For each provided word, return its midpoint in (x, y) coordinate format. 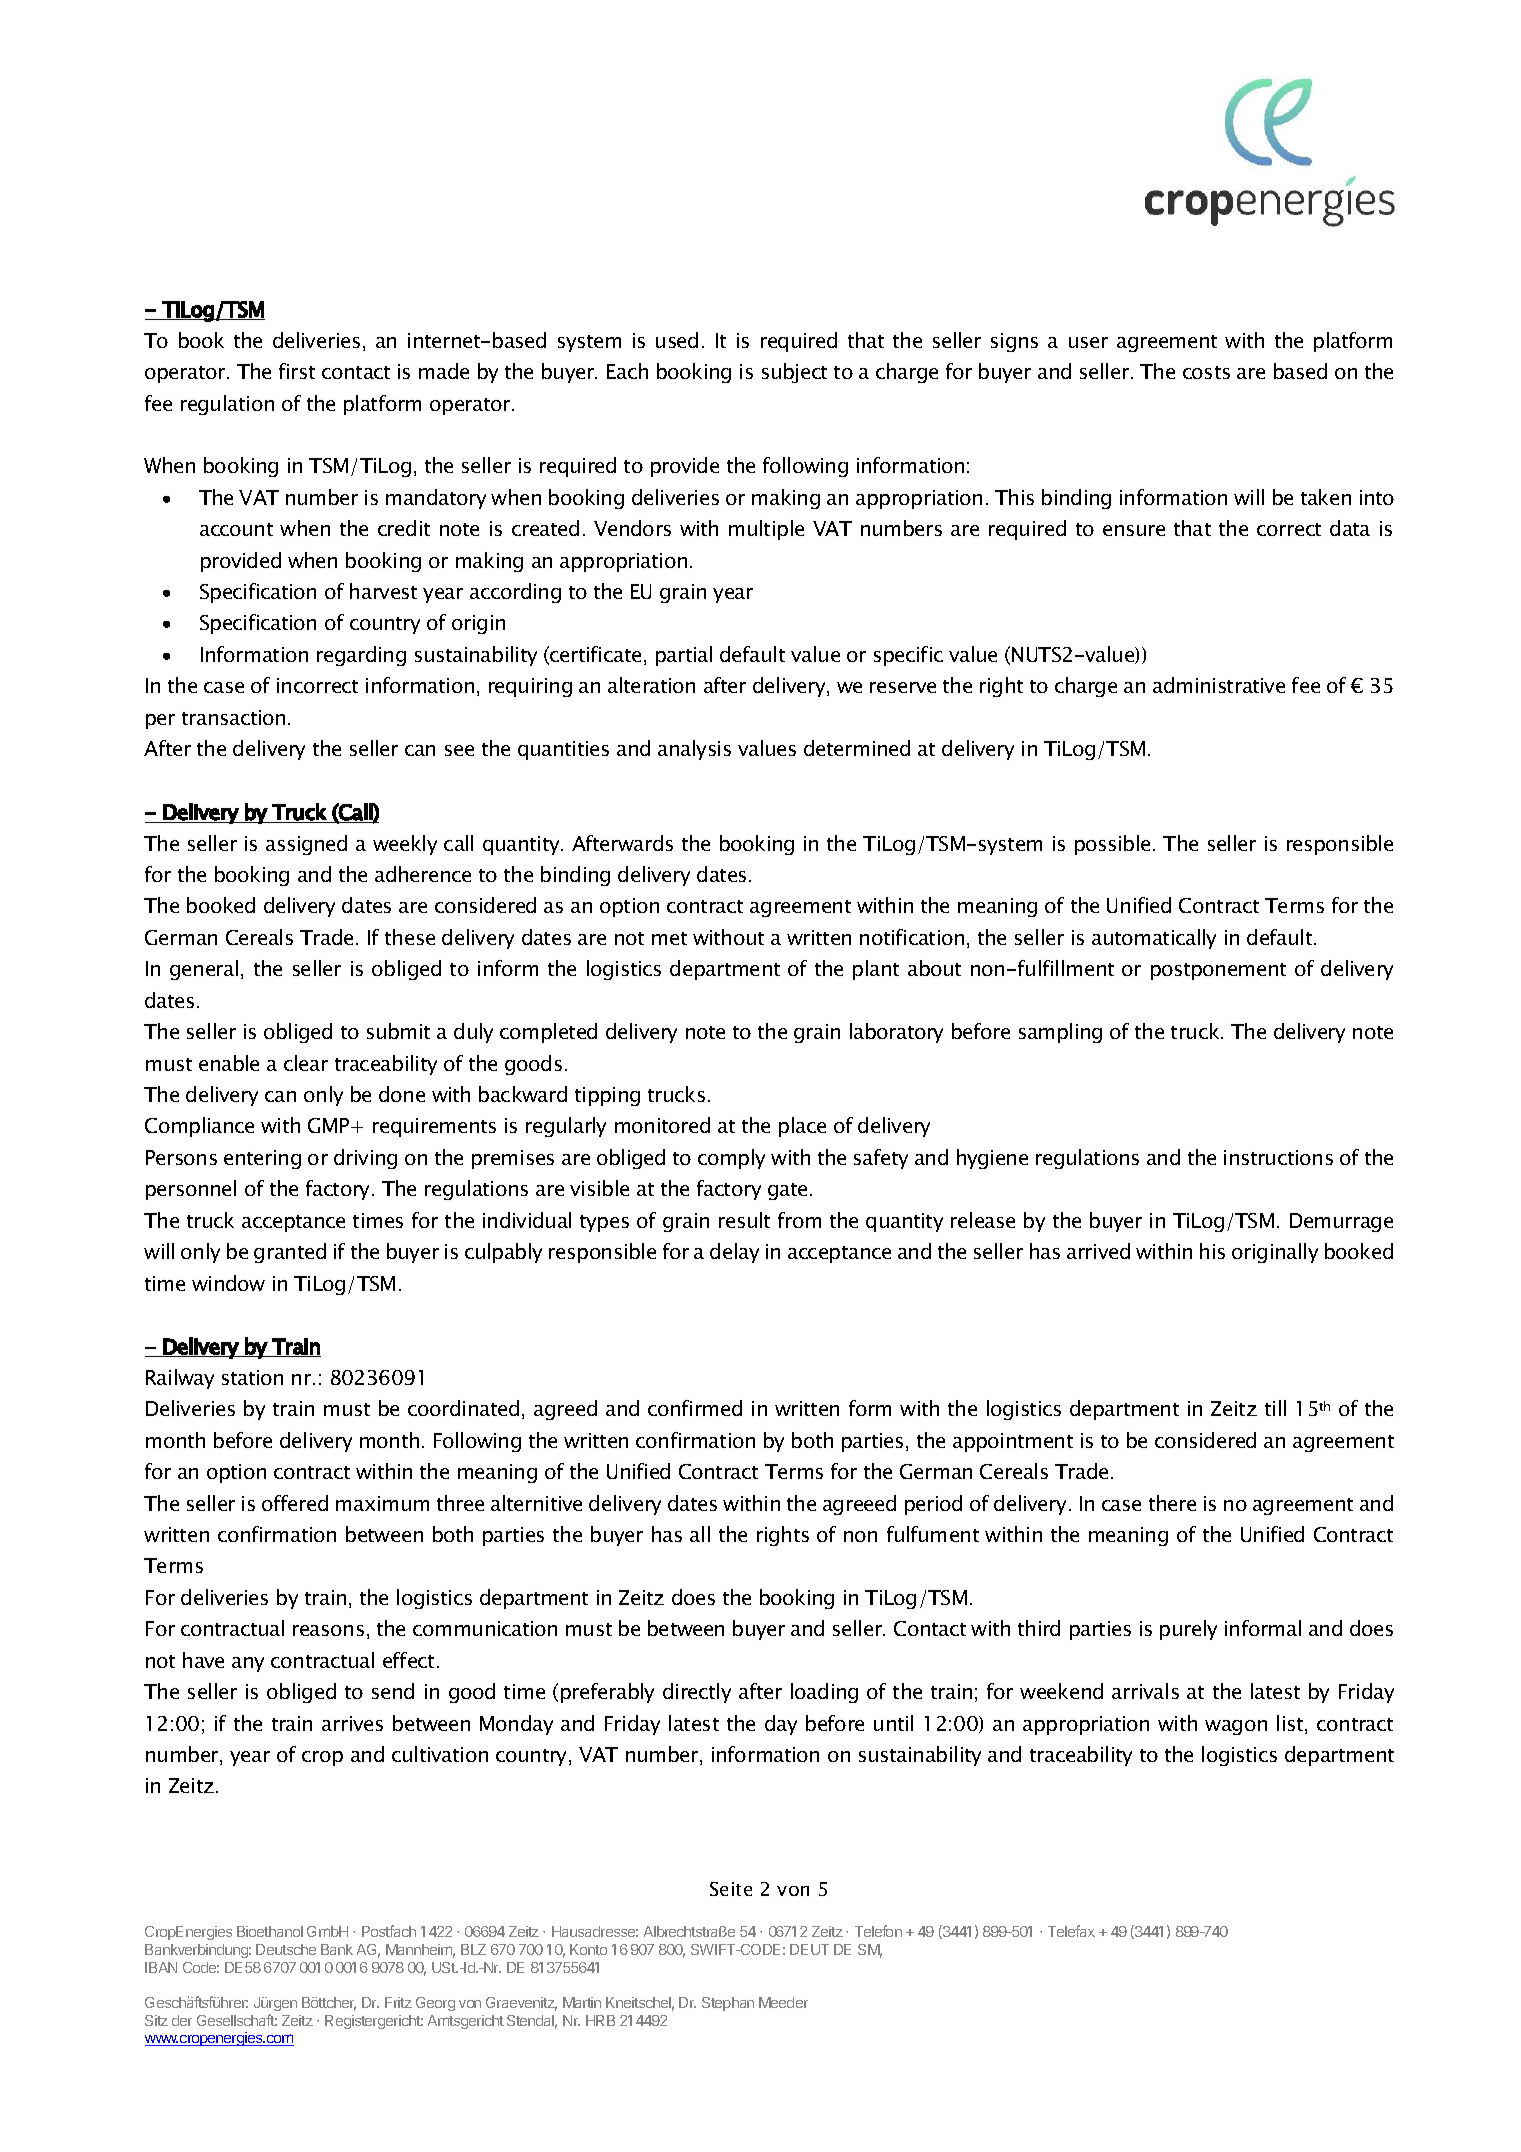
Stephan (728, 2004)
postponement (1218, 971)
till (1275, 1408)
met (669, 938)
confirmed (695, 1408)
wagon (1236, 1727)
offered (295, 1503)
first (297, 371)
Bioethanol (270, 1931)
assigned (306, 845)
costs (1206, 372)
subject (794, 373)
